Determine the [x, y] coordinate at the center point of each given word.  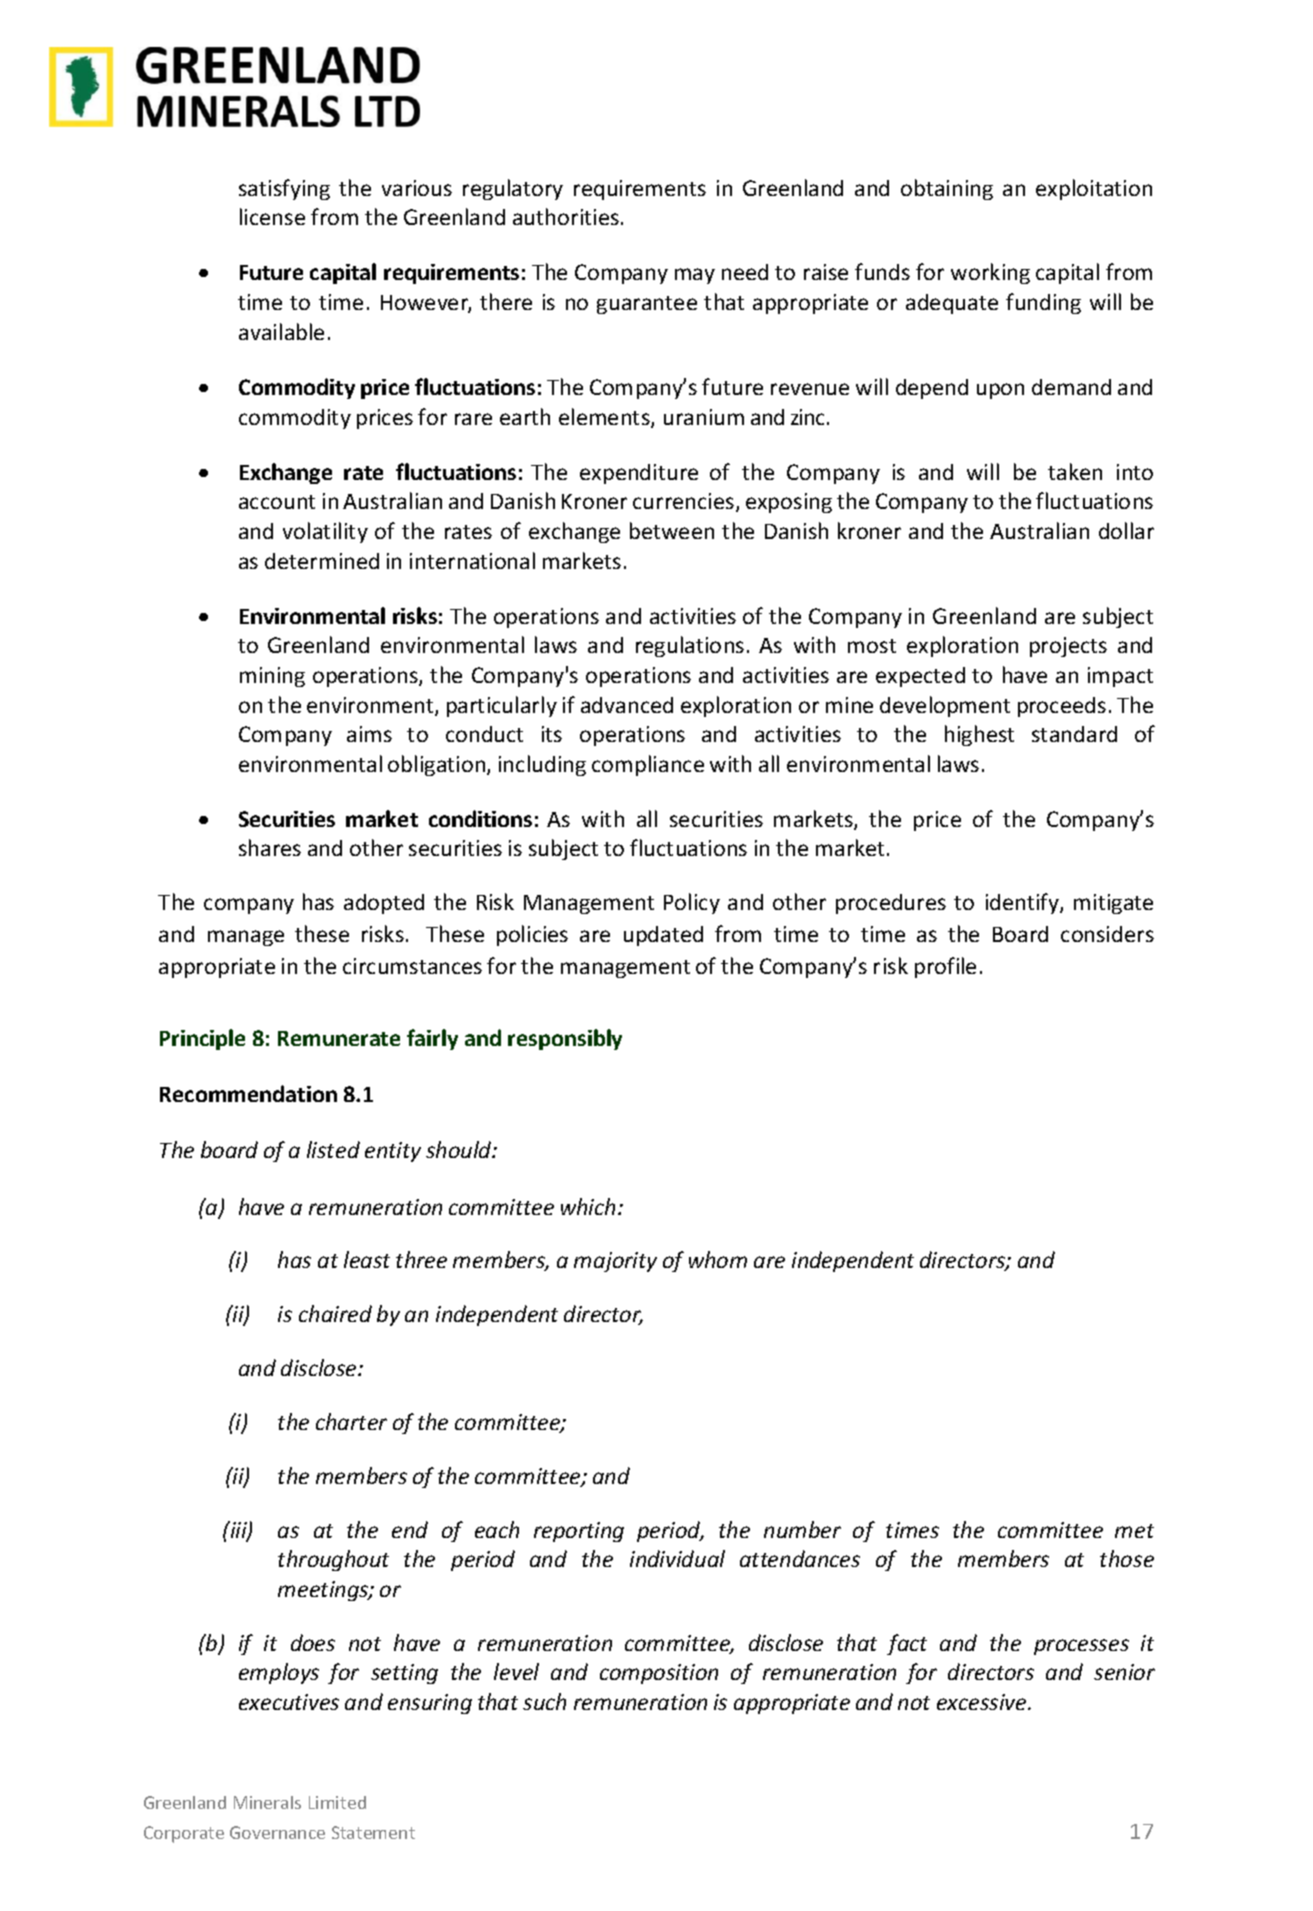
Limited [337, 1802]
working [990, 273]
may [695, 276]
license [272, 216]
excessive [983, 1702]
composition [659, 1674]
